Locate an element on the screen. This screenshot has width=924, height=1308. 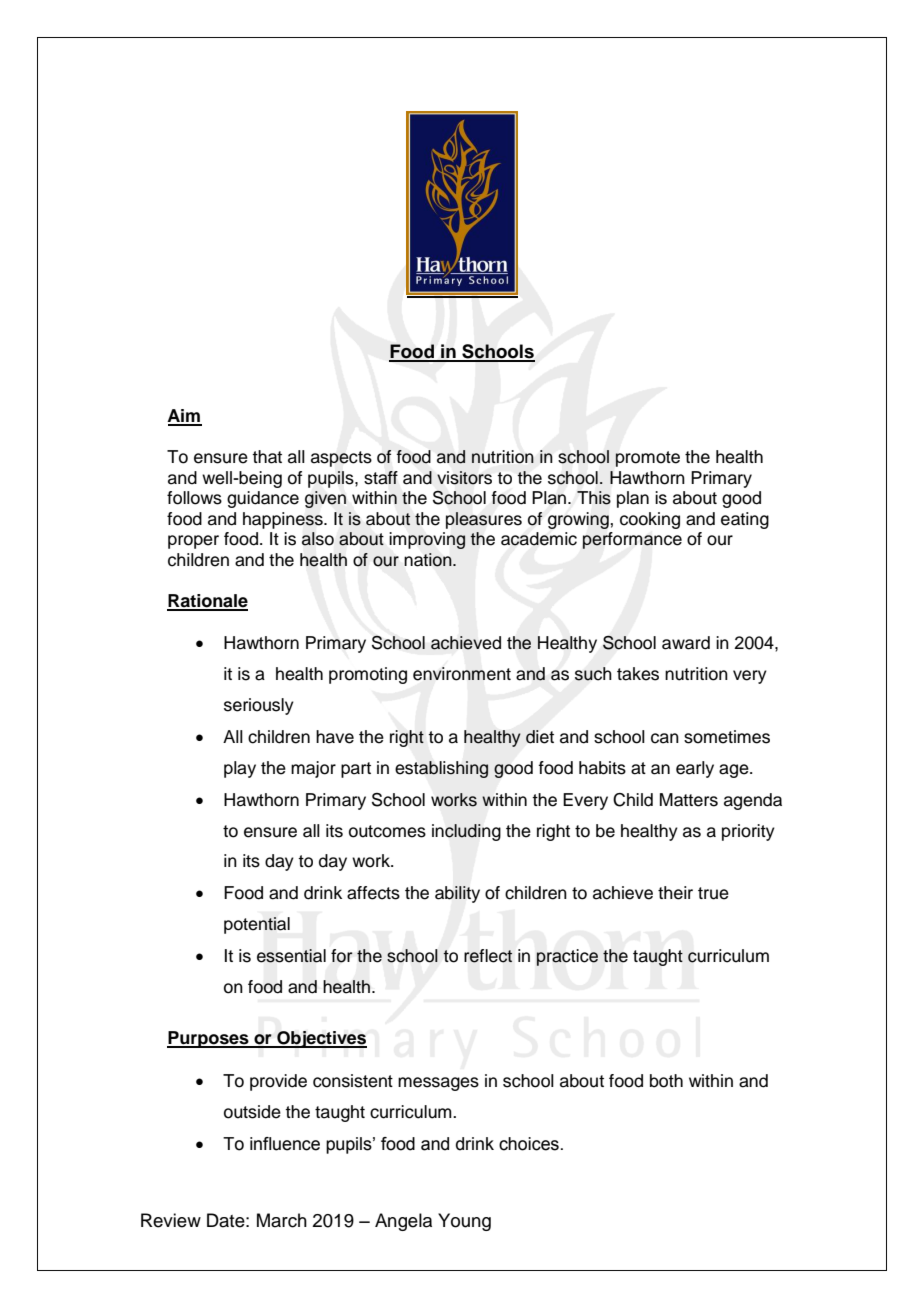
Matters is located at coordinates (689, 800).
